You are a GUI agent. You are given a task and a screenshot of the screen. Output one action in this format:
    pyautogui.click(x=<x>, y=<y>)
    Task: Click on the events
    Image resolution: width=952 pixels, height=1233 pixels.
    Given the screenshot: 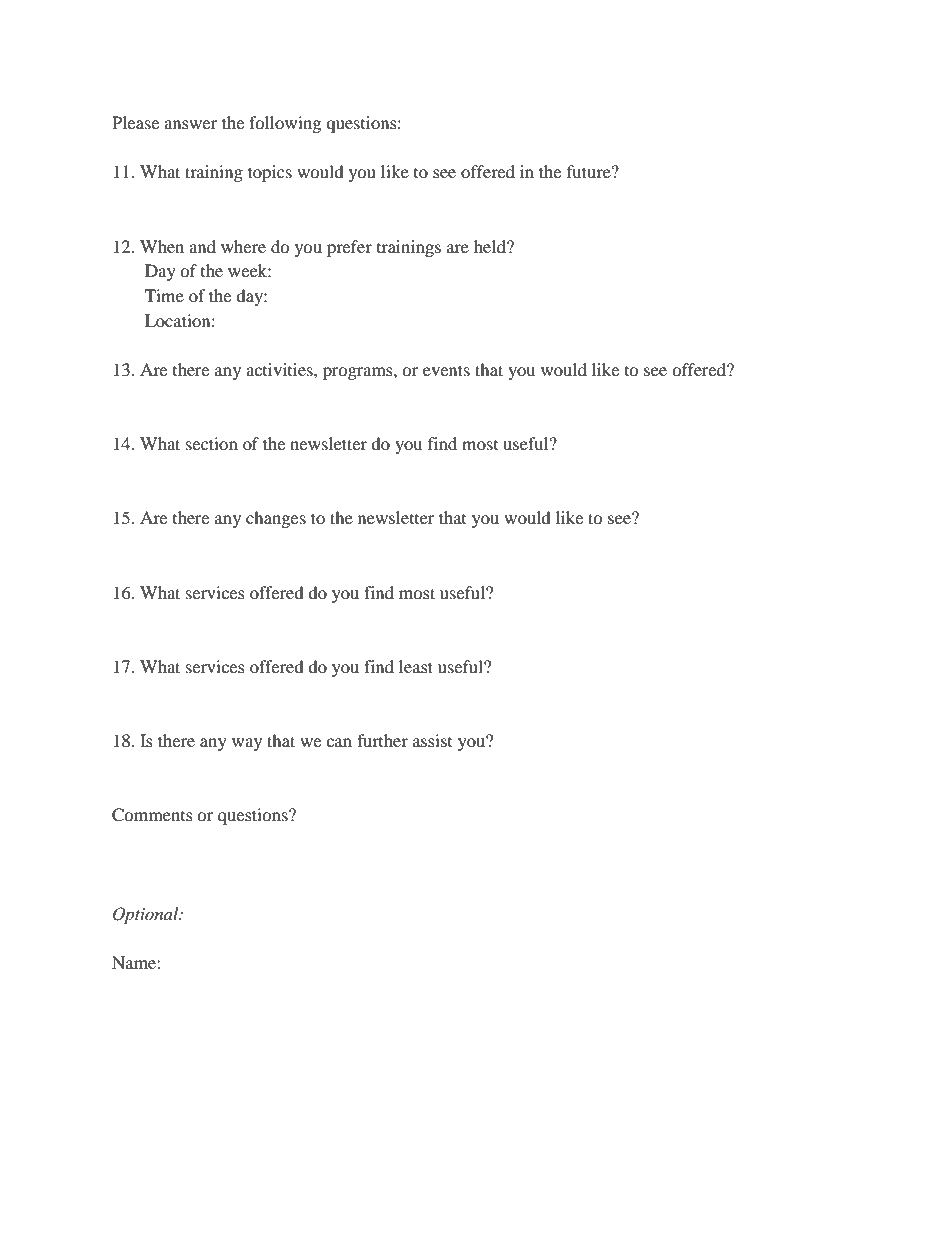 What is the action you would take?
    pyautogui.click(x=446, y=370)
